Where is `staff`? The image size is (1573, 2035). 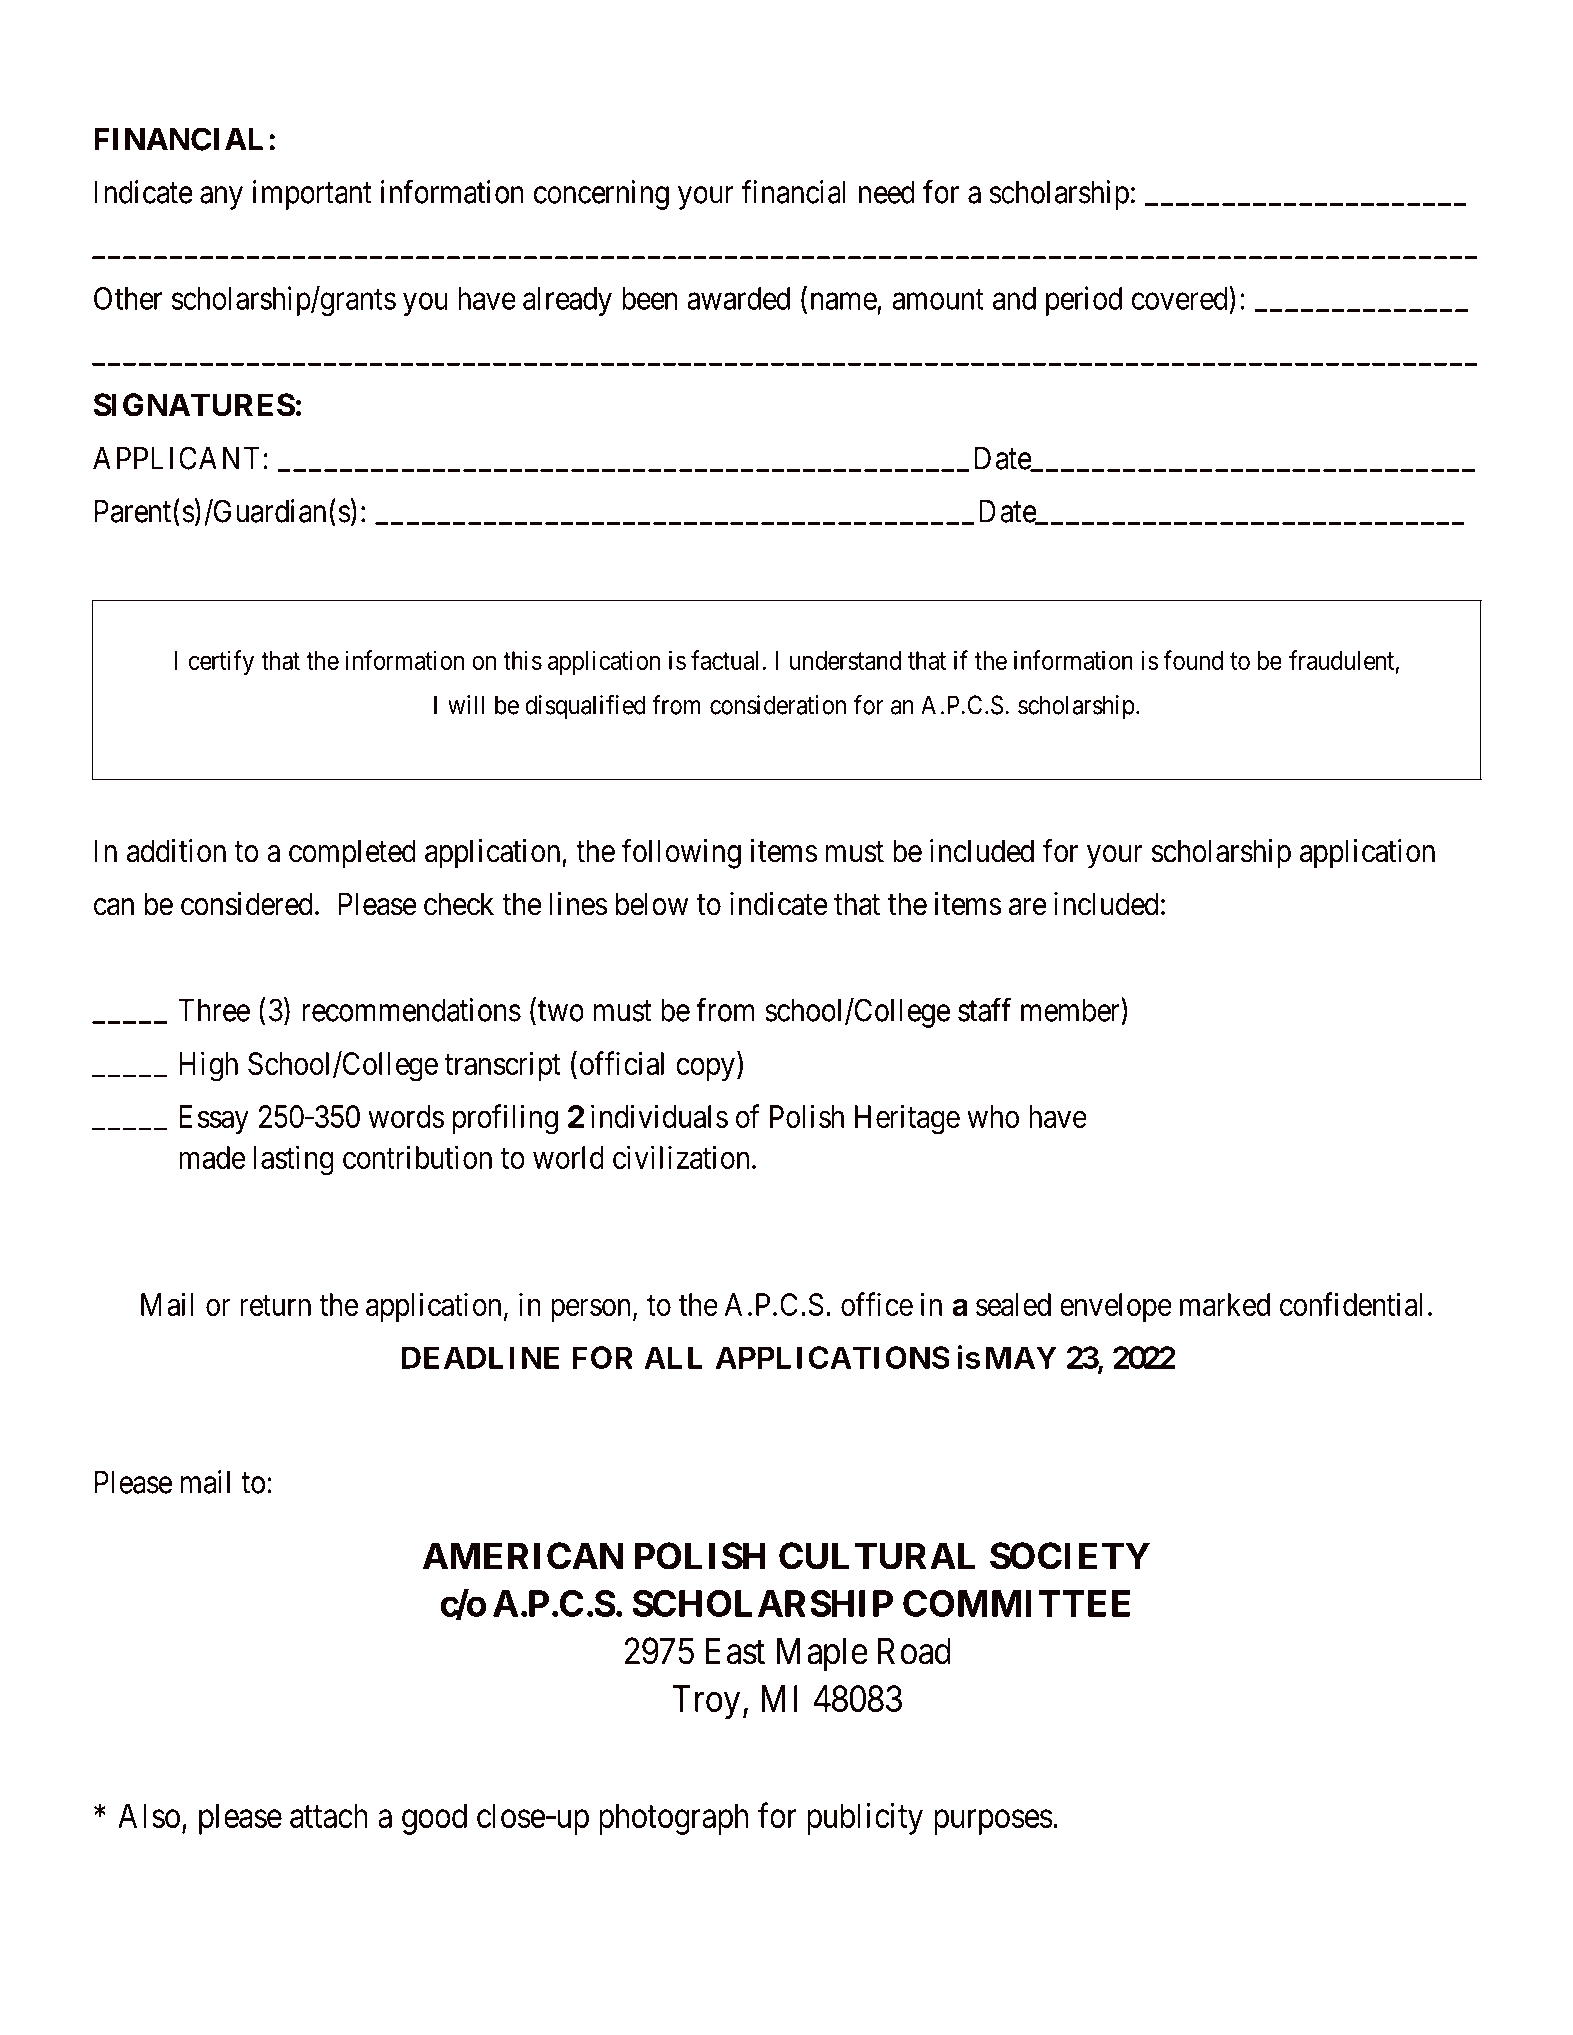 staff is located at coordinates (984, 1010).
